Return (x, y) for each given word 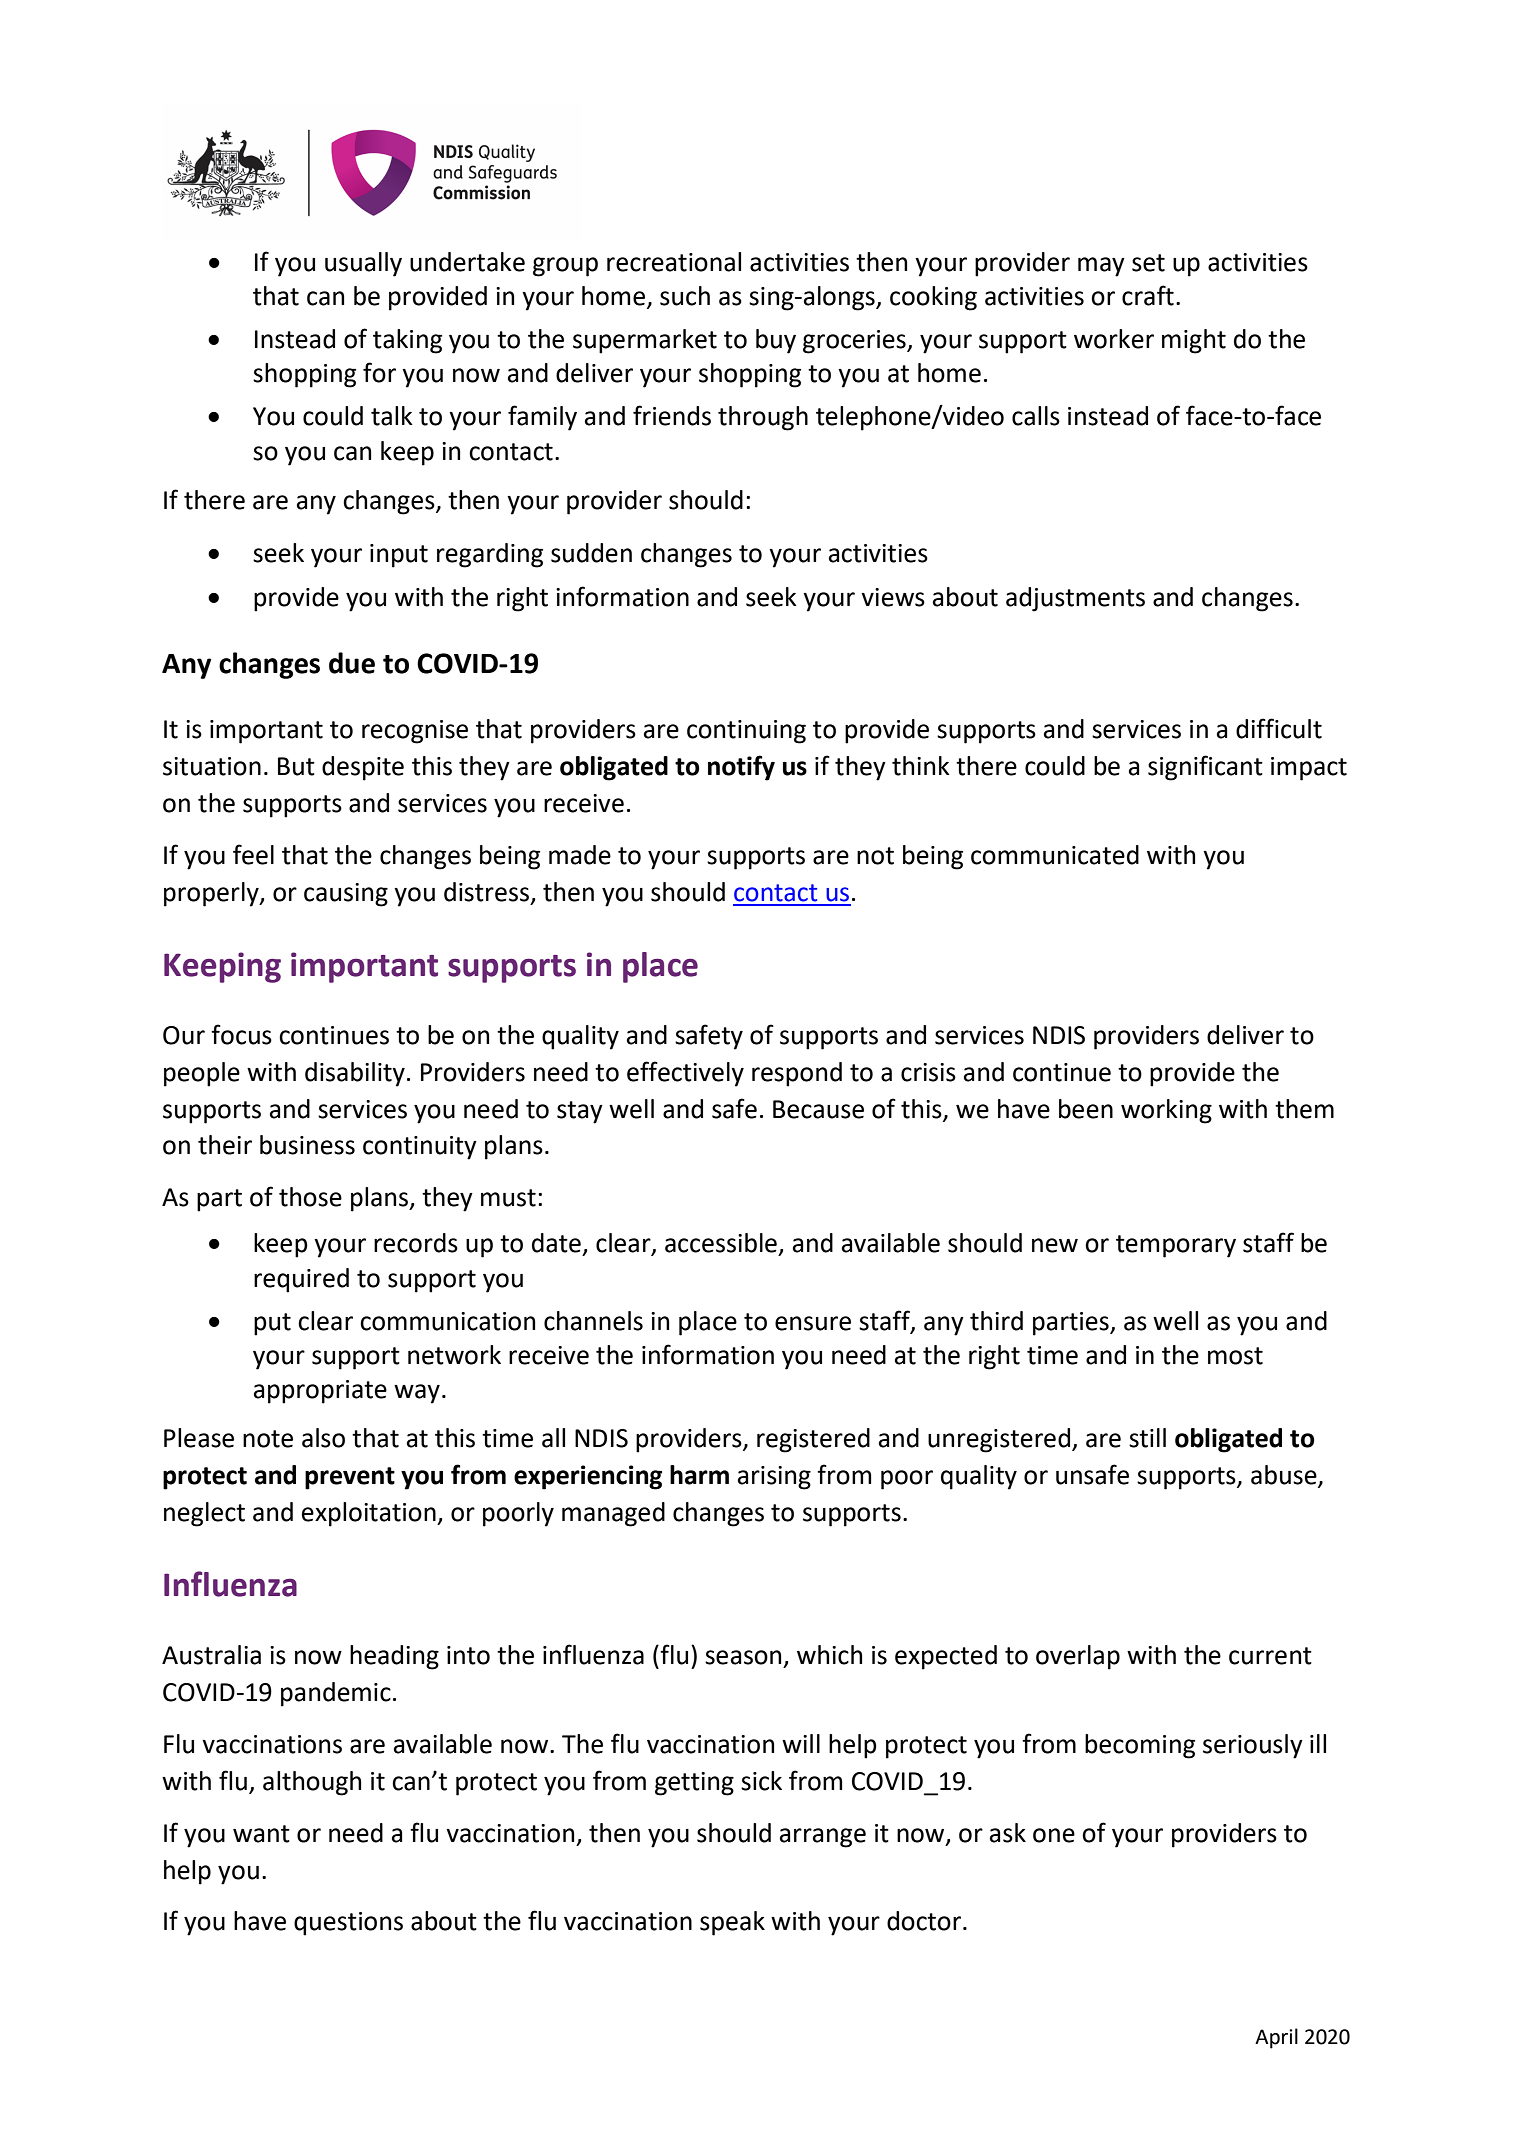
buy (776, 341)
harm (699, 1475)
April (1276, 2038)
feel (253, 854)
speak (732, 1923)
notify (741, 768)
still (1147, 1438)
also (323, 1438)
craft (1148, 295)
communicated (1055, 855)
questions (348, 1924)
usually (363, 264)
